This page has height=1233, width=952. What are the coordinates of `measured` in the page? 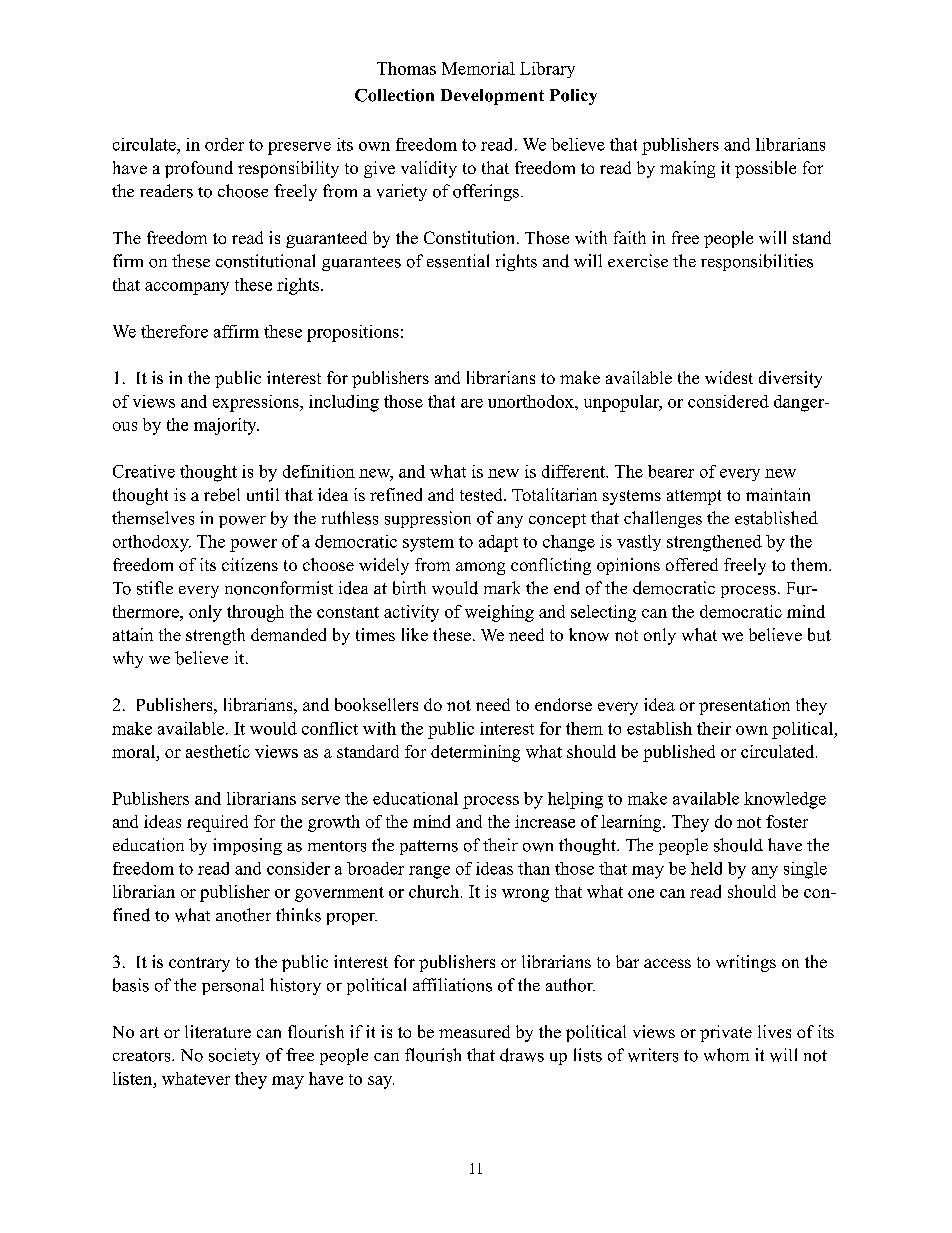 It's located at (474, 1031).
